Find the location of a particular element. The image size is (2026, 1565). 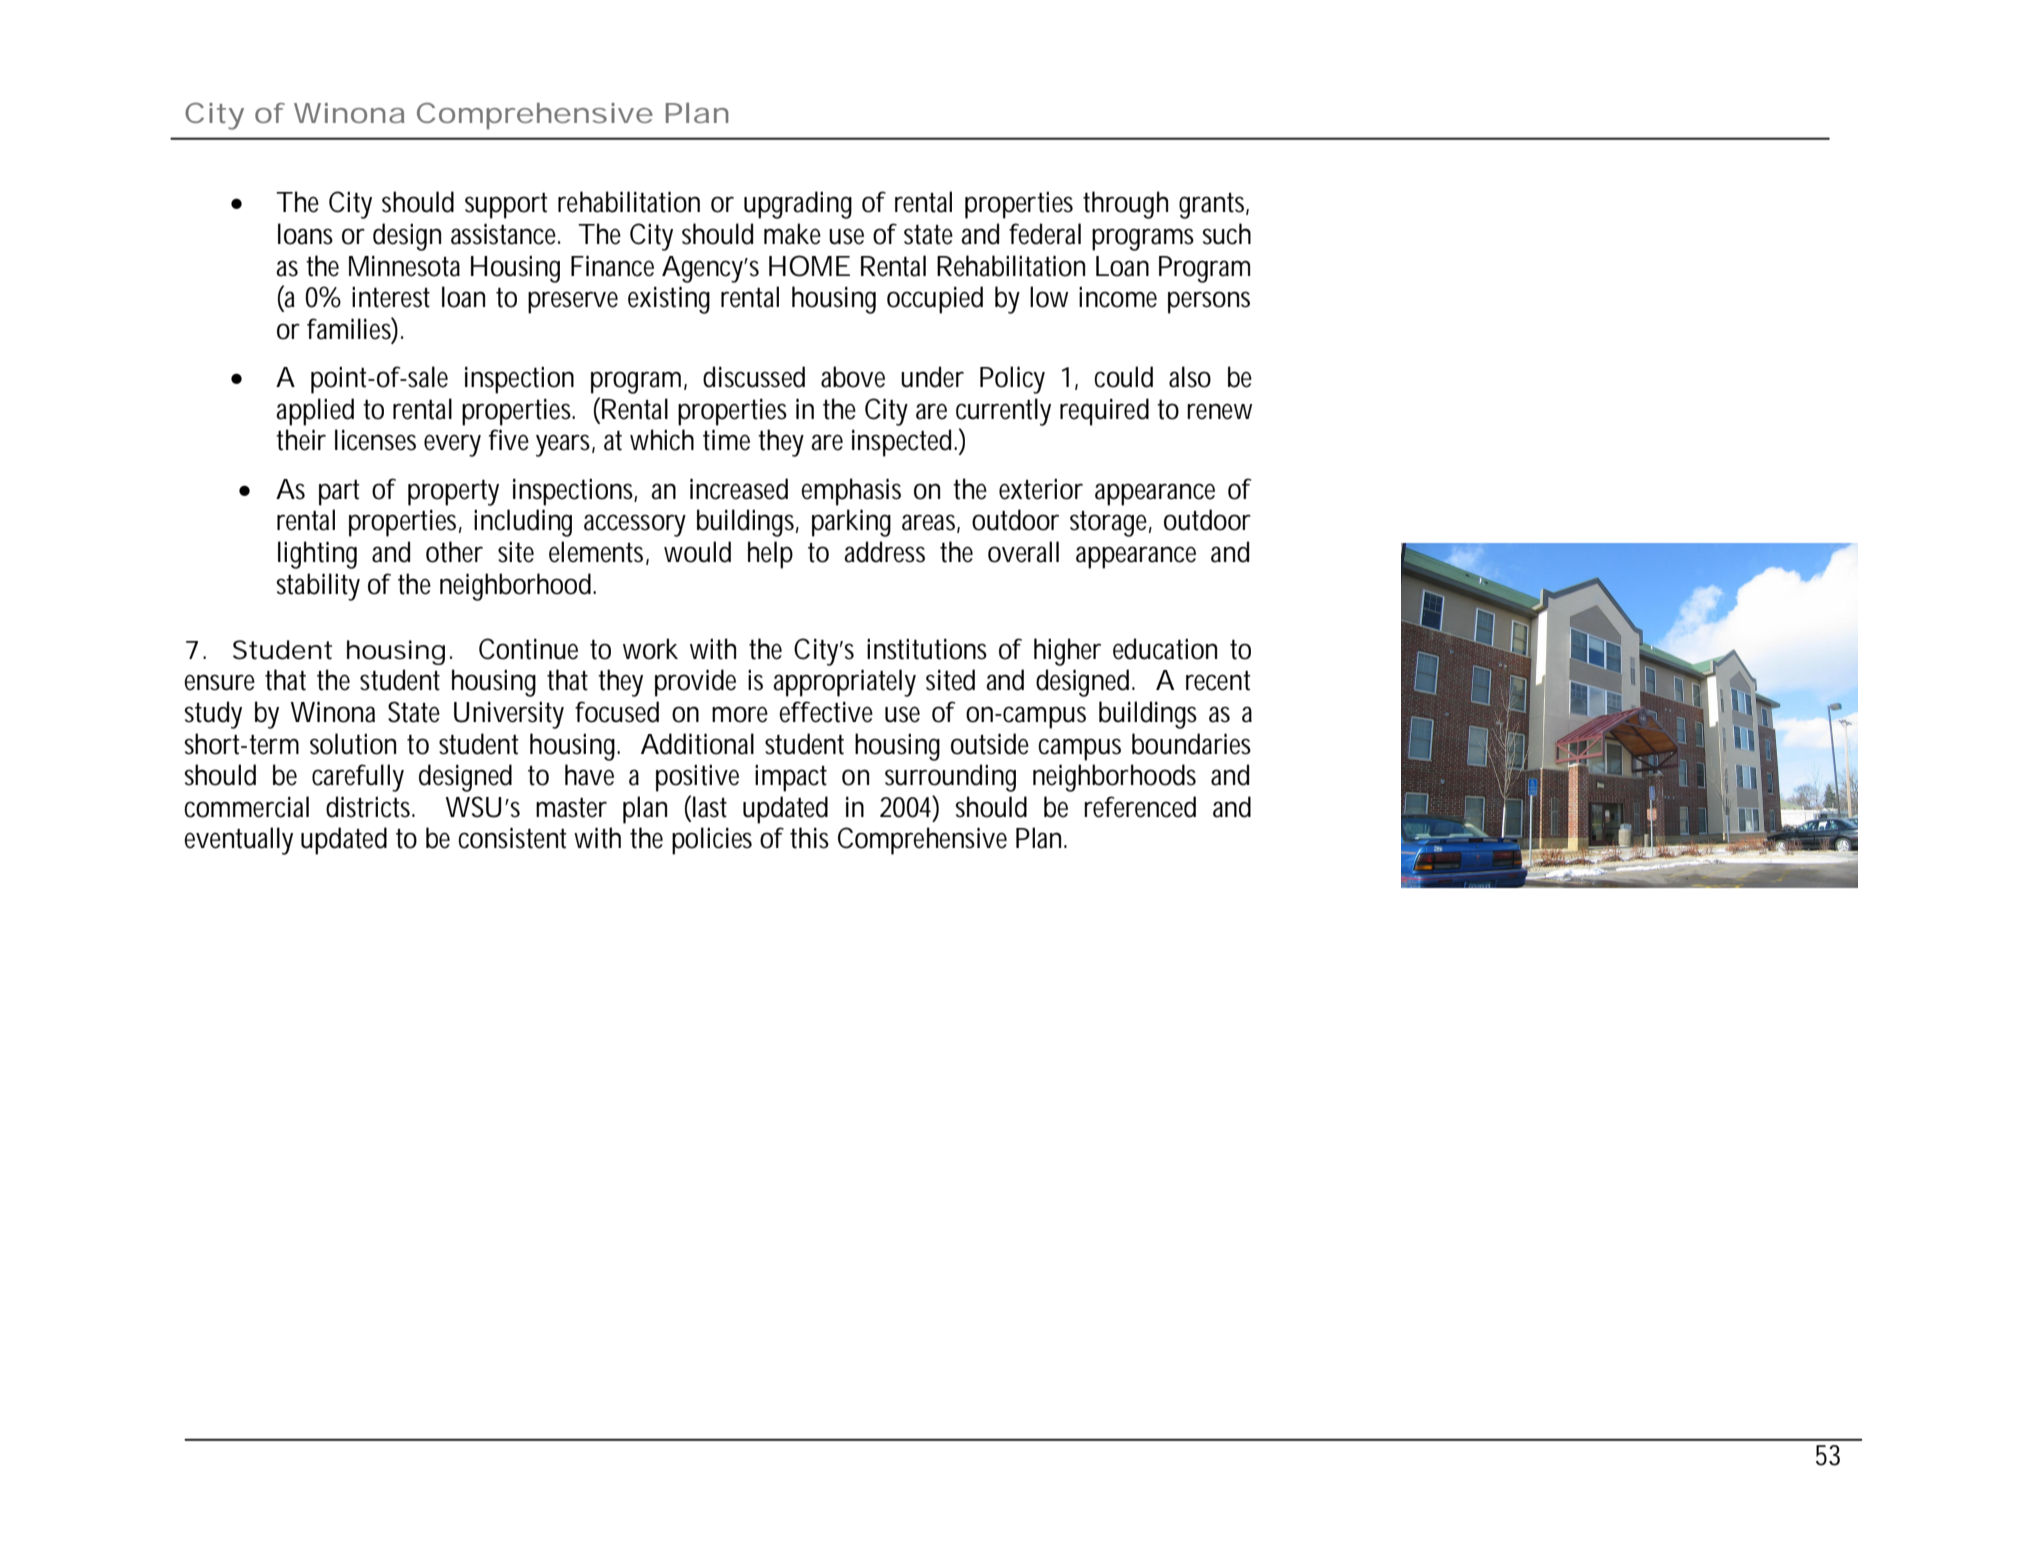

districts is located at coordinates (370, 807).
